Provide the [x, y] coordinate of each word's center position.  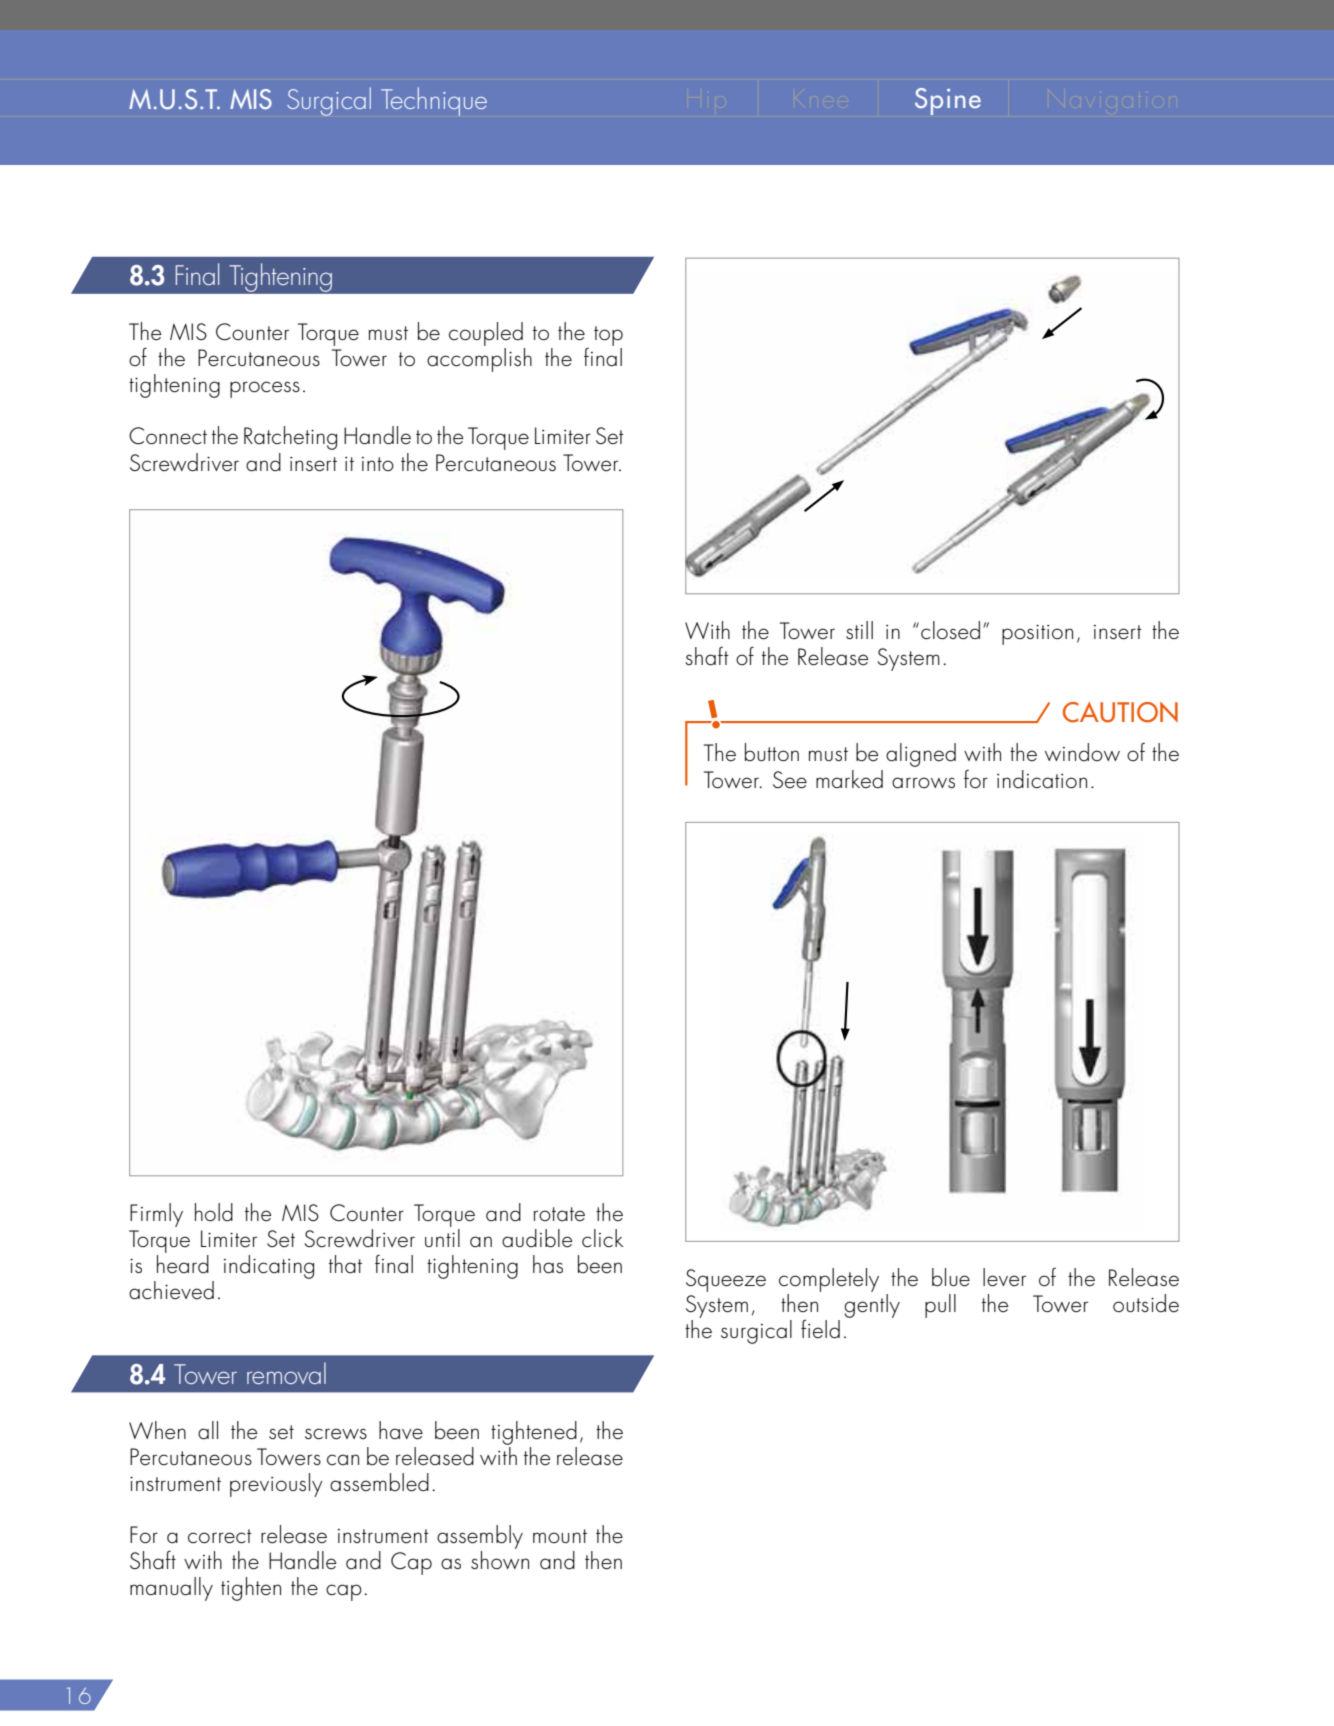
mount [560, 1536]
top [608, 336]
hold [214, 1212]
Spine [948, 101]
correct [220, 1536]
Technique [434, 101]
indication [1042, 779]
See [790, 780]
